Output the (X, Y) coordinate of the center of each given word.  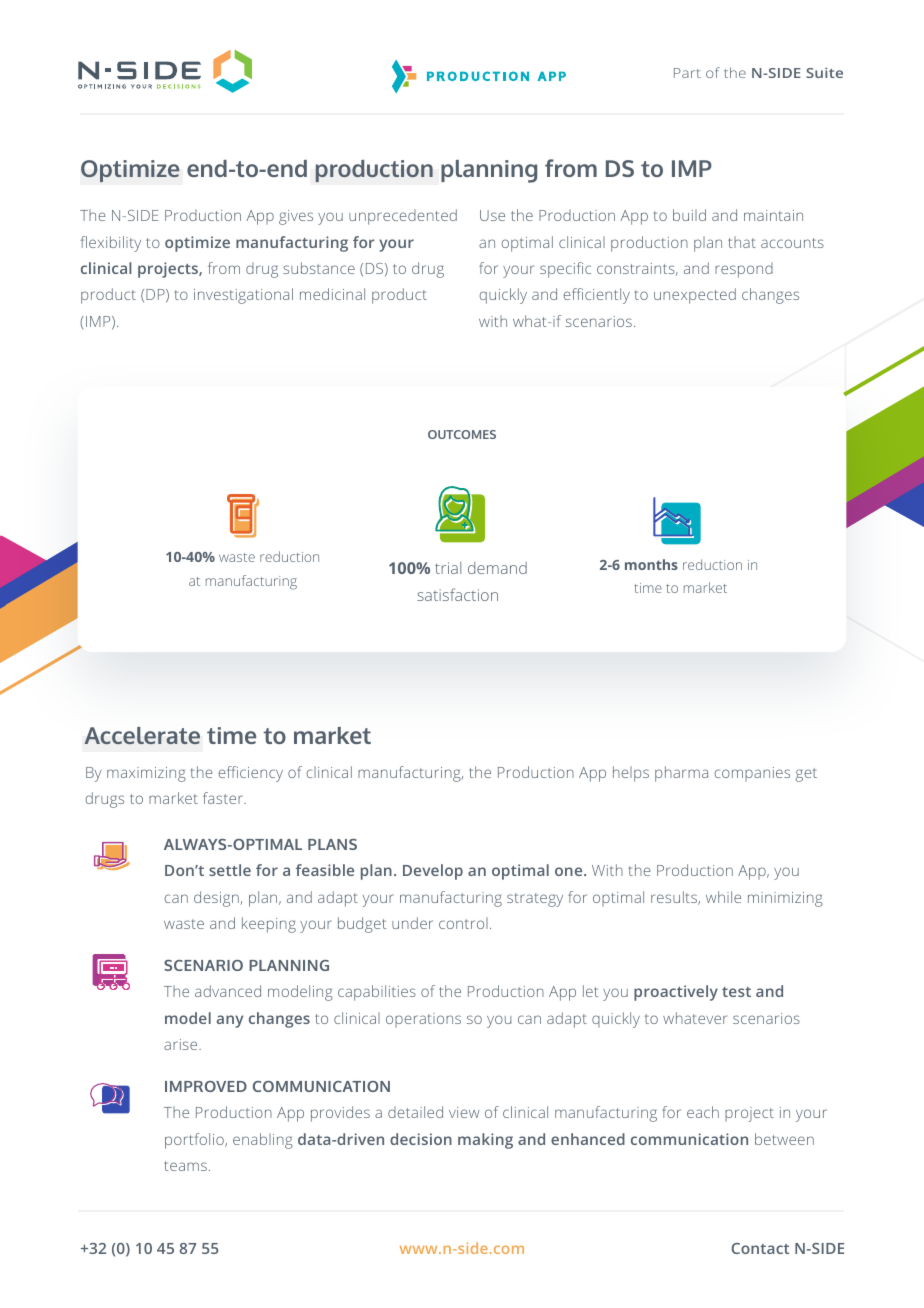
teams (185, 1166)
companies (752, 774)
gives (296, 217)
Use (492, 215)
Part (687, 73)
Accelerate (142, 735)
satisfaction (457, 594)
